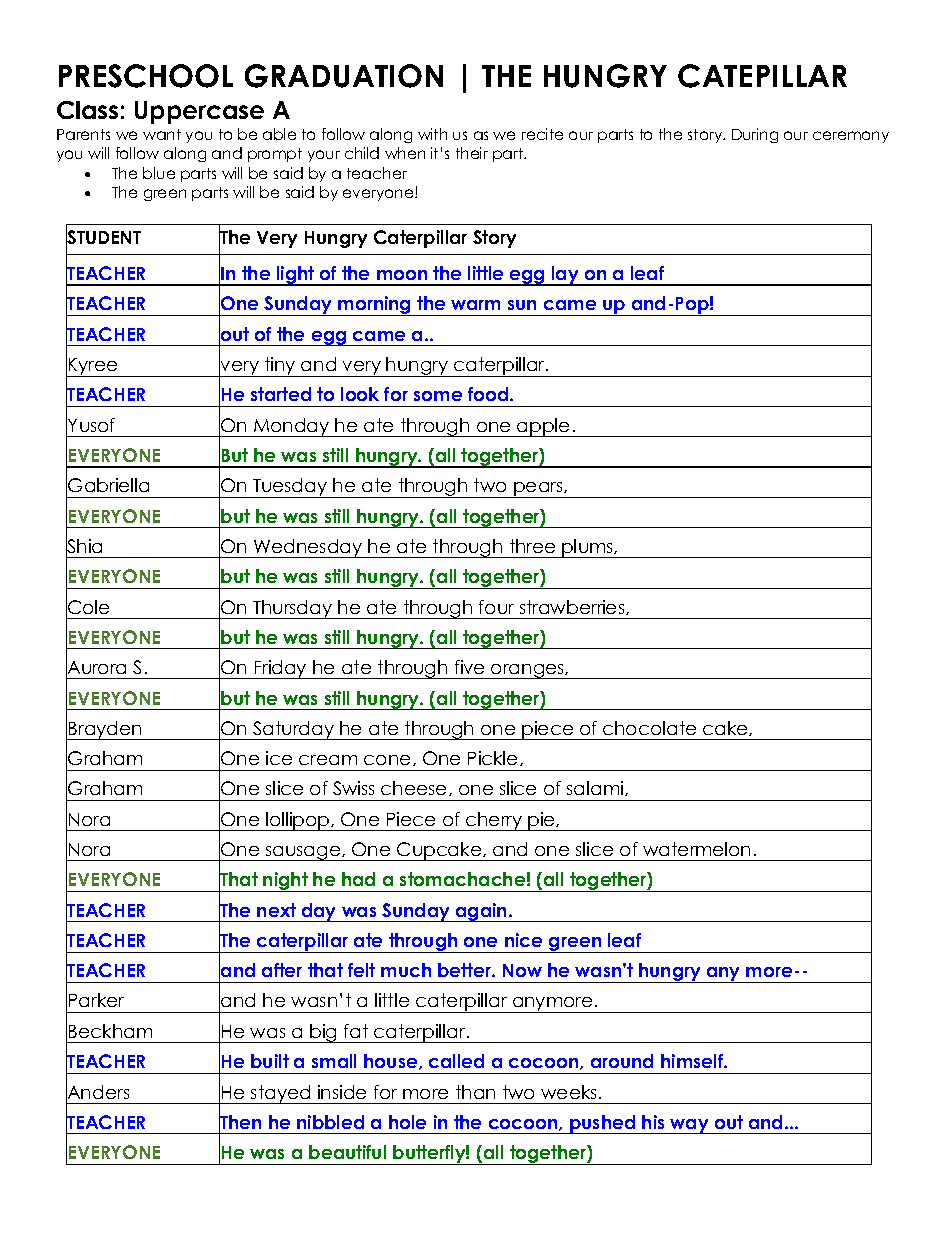 Image resolution: width=952 pixels, height=1233 pixels. Describe the element at coordinates (292, 427) in the document. I see `Monday` at that location.
